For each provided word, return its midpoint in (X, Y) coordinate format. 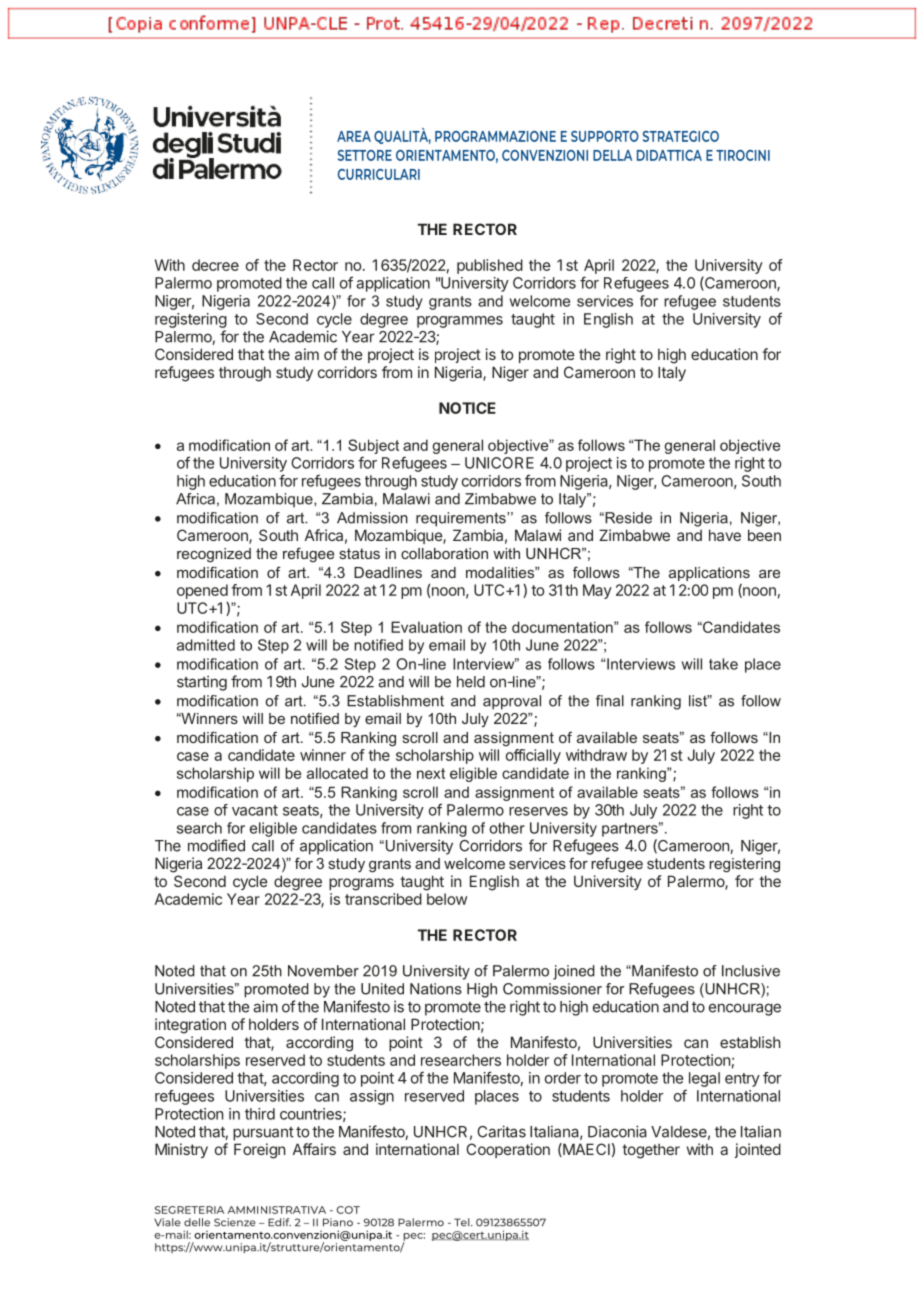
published (490, 266)
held (471, 682)
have (725, 535)
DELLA (612, 155)
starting (202, 683)
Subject (373, 446)
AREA (354, 136)
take (723, 664)
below (447, 899)
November (323, 971)
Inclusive (751, 971)
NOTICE (467, 408)
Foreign (259, 1151)
